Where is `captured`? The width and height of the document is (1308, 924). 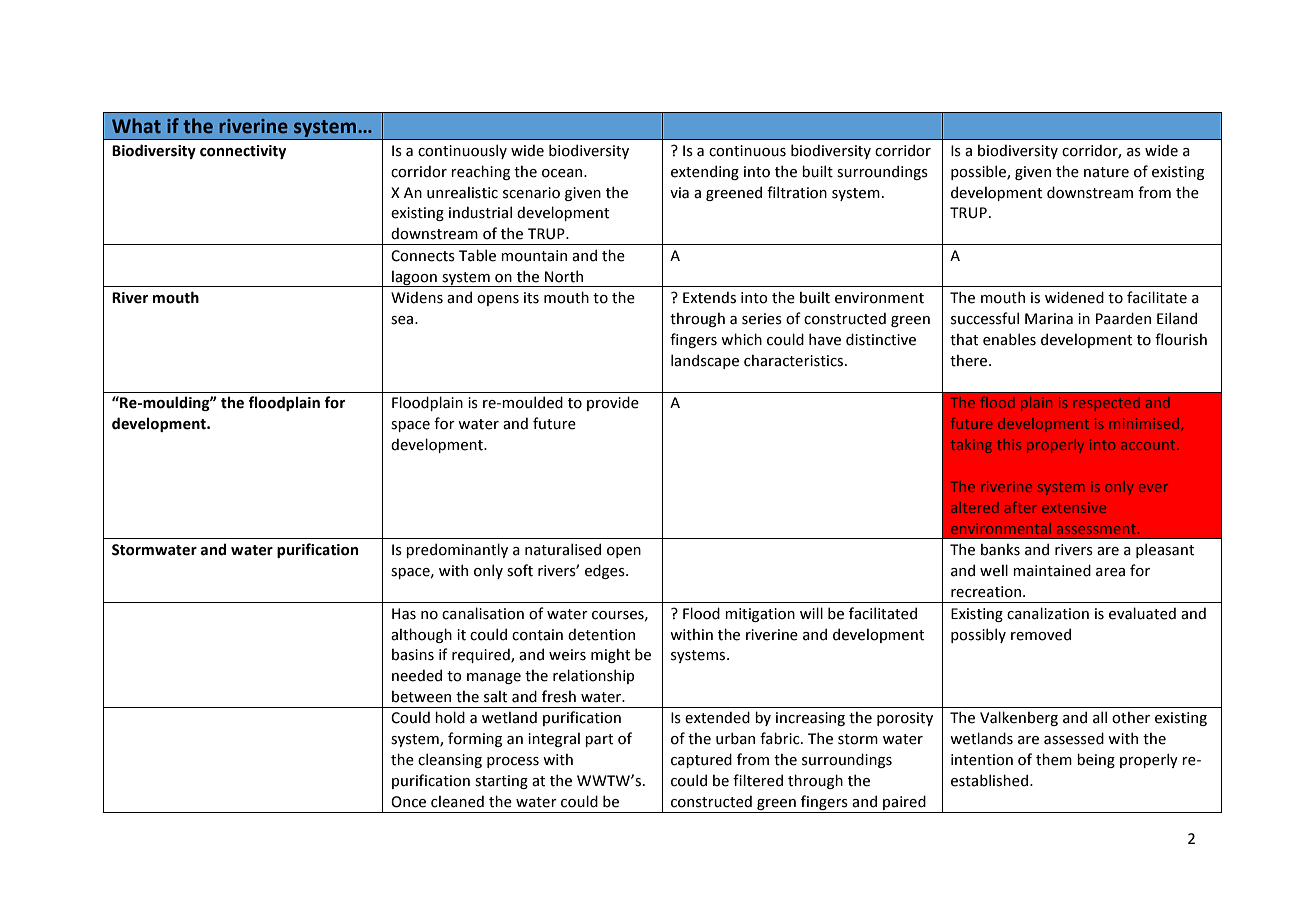
captured is located at coordinates (701, 760).
